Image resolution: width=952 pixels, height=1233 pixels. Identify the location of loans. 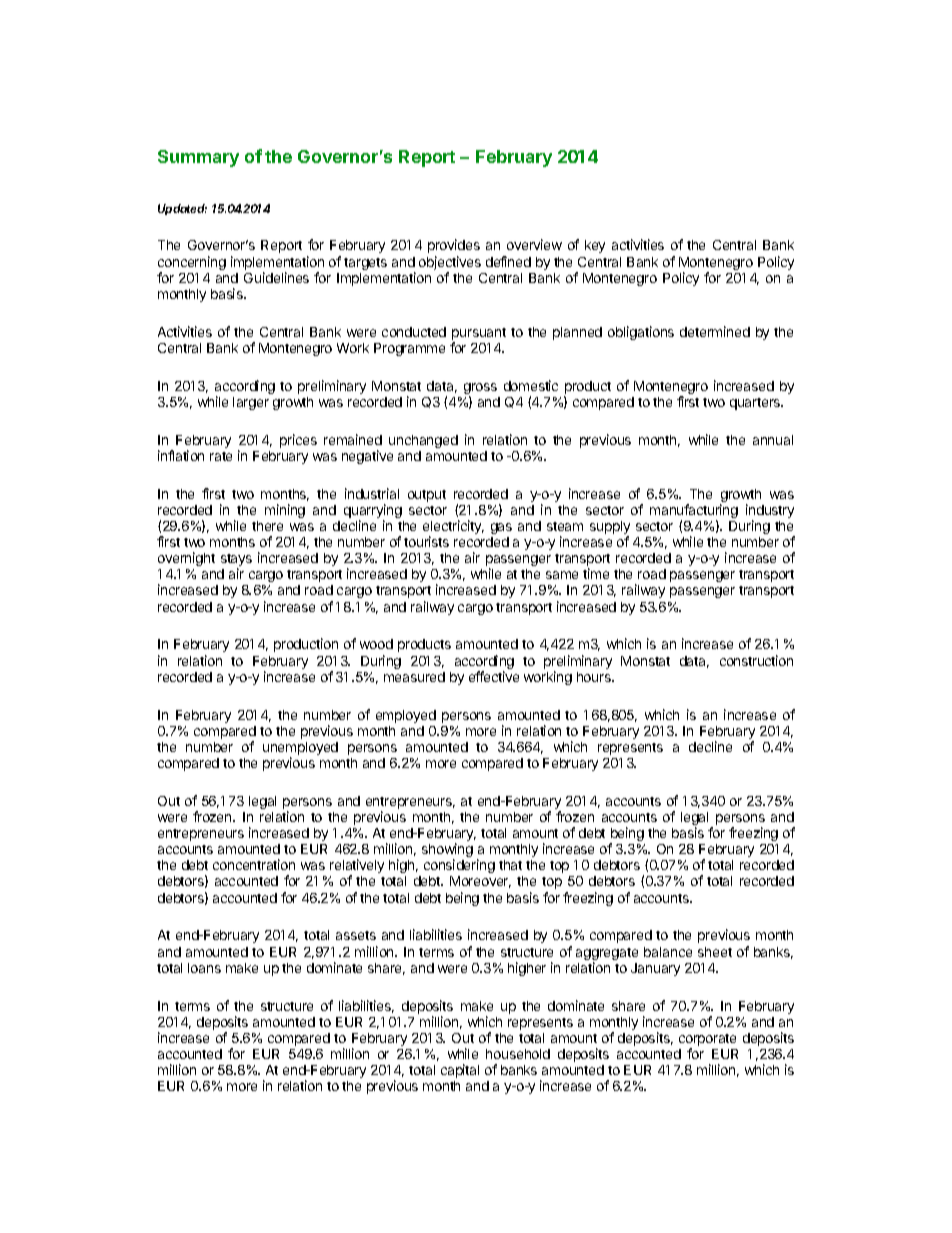
(204, 968).
